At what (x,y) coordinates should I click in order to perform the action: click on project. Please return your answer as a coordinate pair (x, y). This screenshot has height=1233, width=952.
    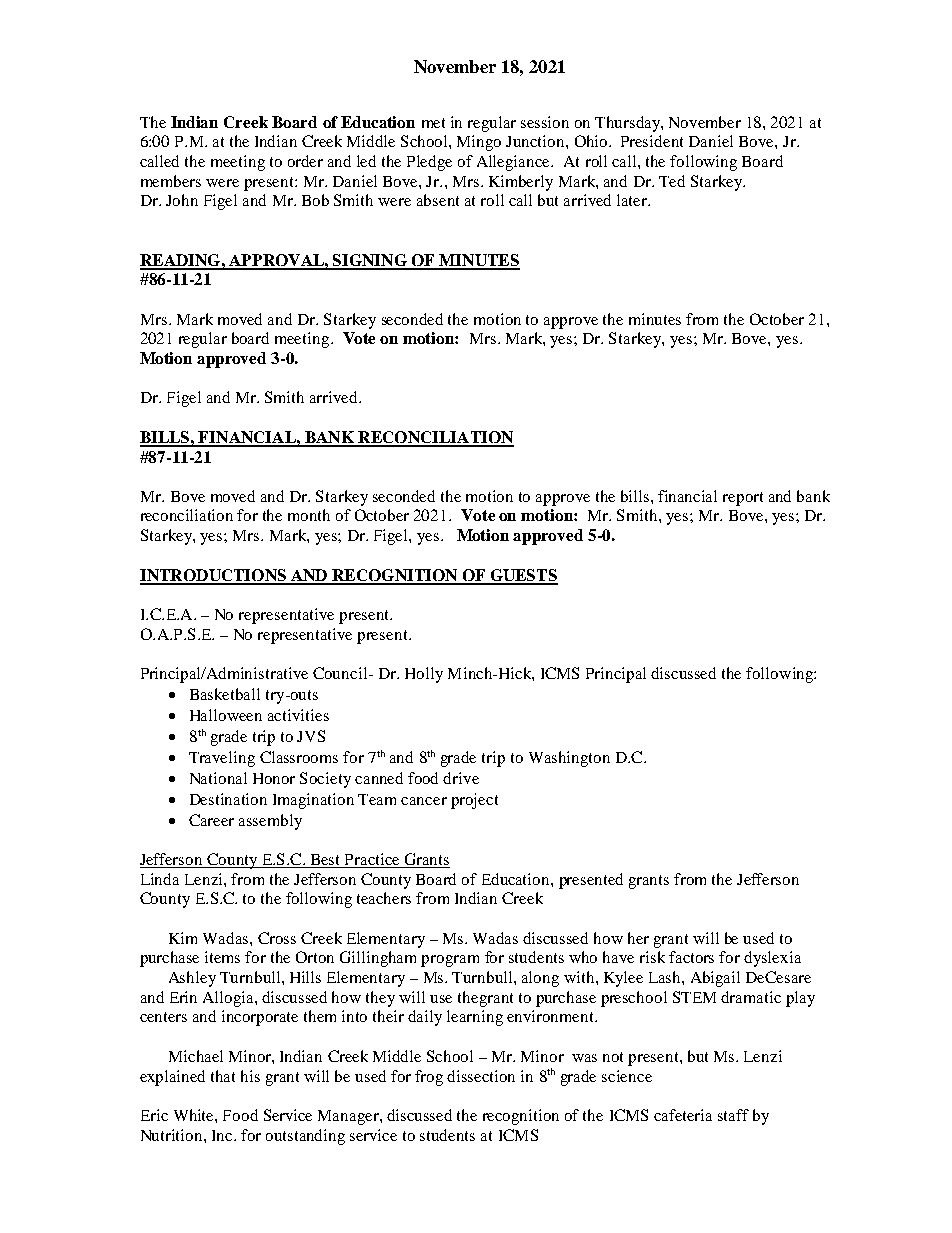
    Looking at the image, I should click on (474, 801).
